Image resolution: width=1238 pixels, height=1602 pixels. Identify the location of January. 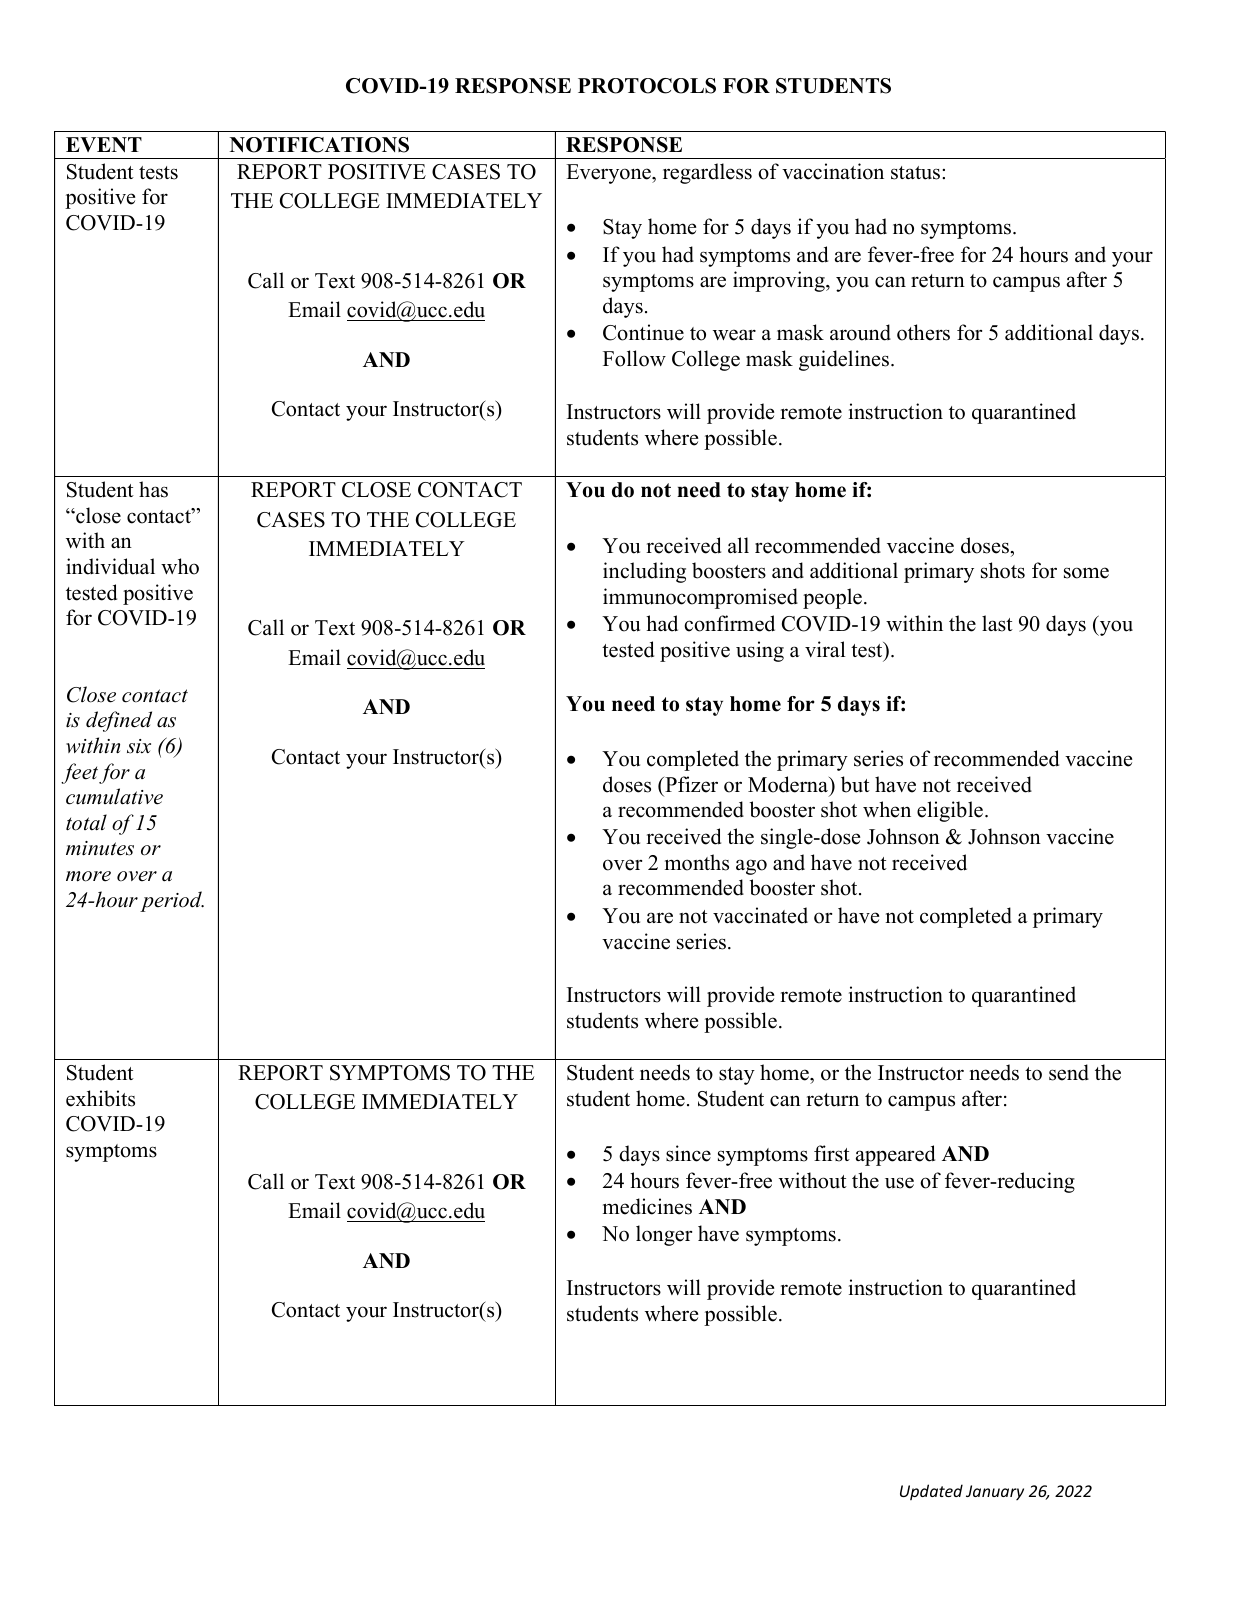
(995, 1492).
